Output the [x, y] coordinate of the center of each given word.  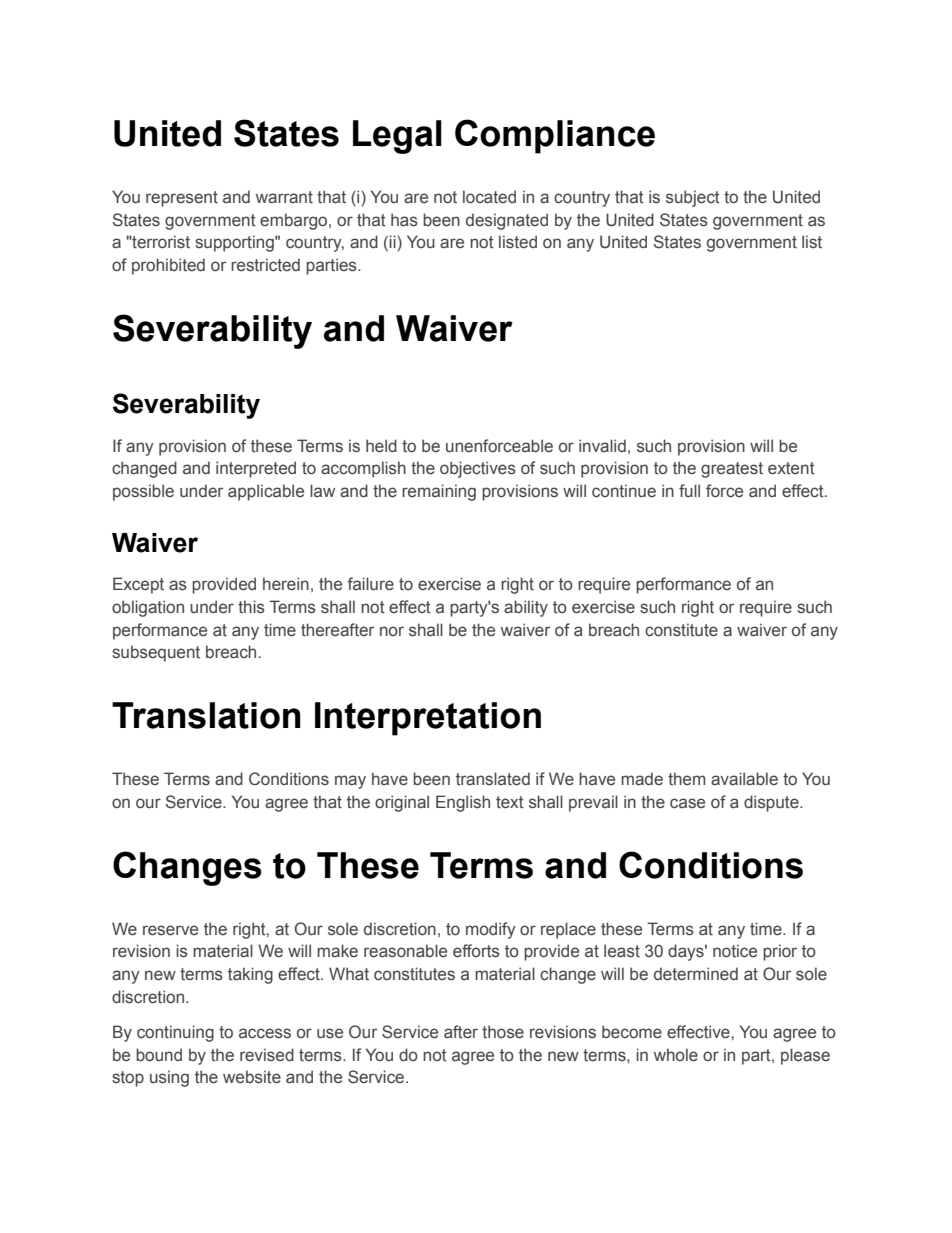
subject [693, 198]
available [744, 779]
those [503, 1032]
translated [493, 779]
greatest [732, 470]
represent [182, 199]
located [489, 197]
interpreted [256, 469]
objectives [478, 469]
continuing [175, 1033]
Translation [206, 715]
